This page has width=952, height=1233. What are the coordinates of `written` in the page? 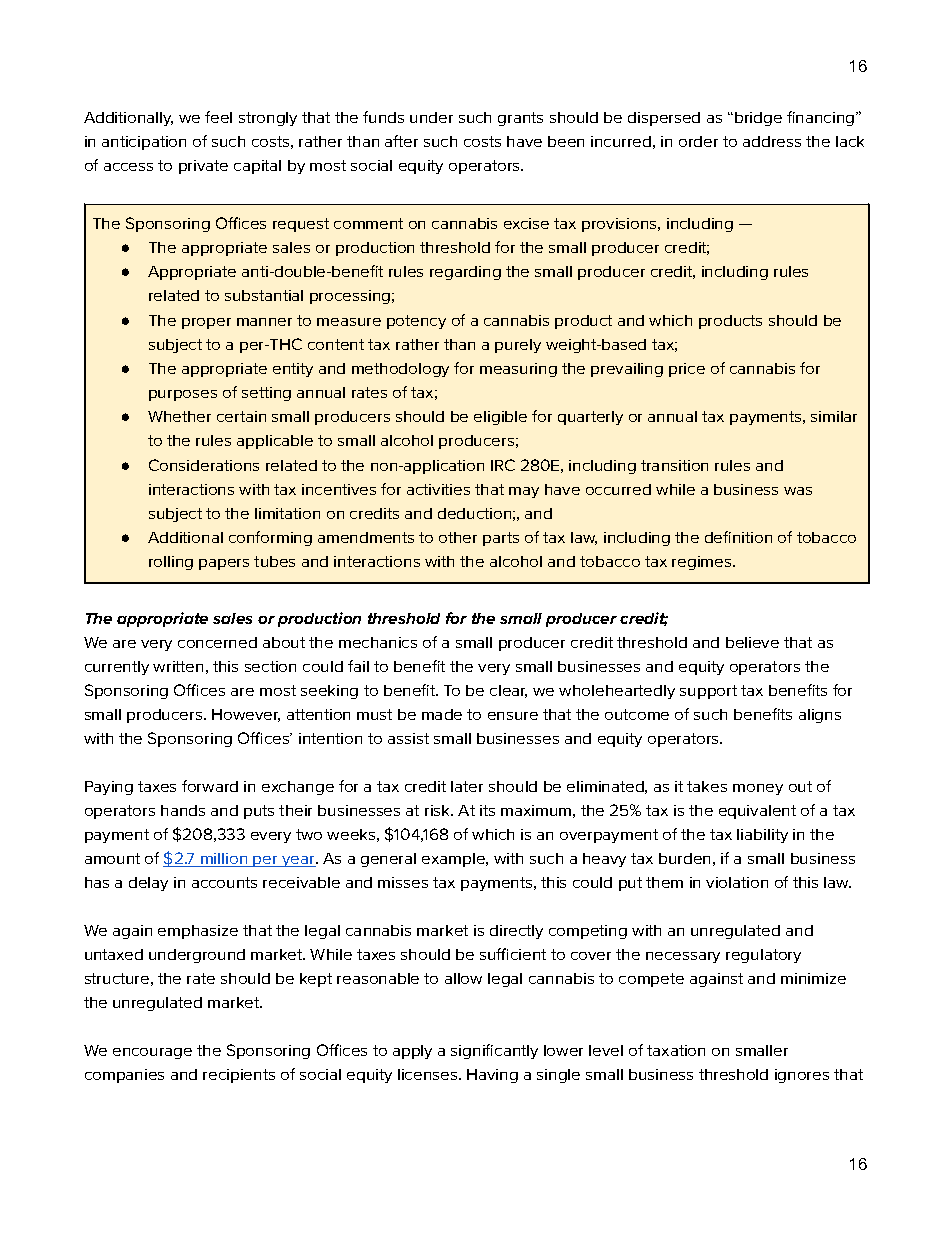 It's located at (178, 666).
